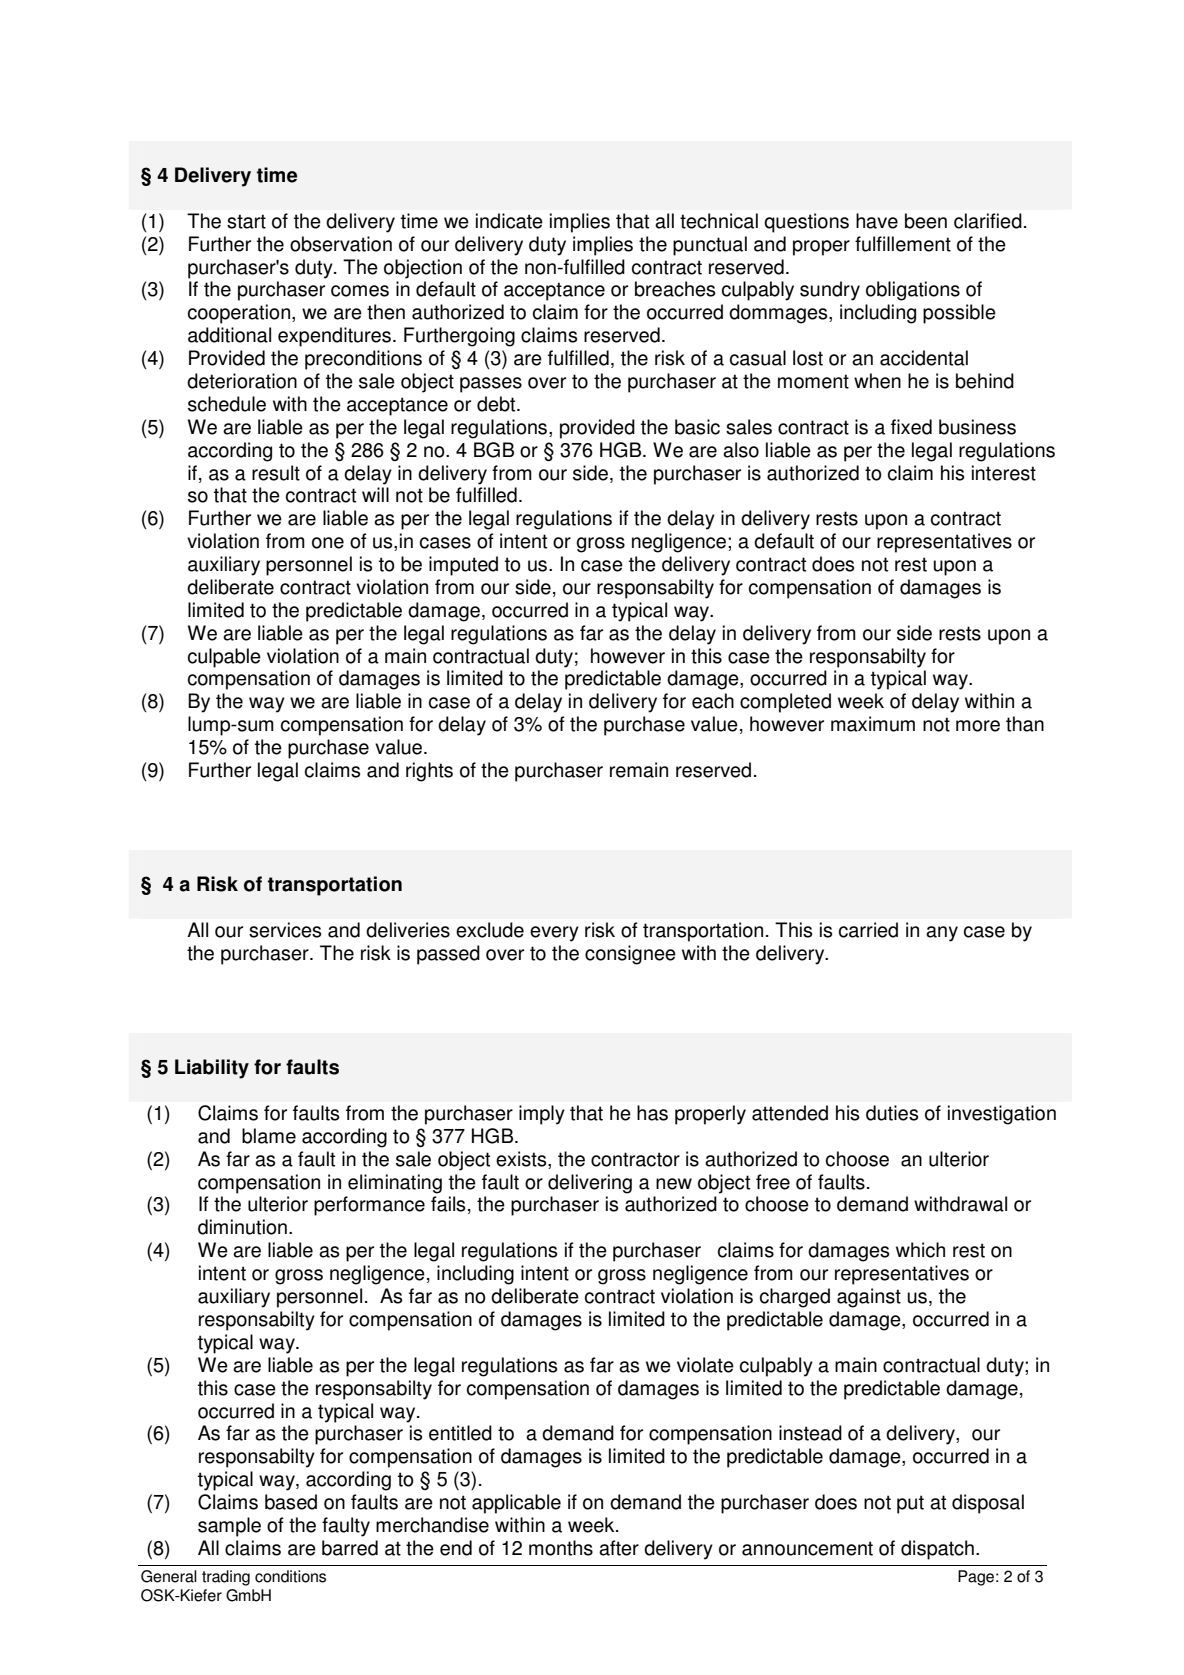  I want to click on result, so click(276, 473).
